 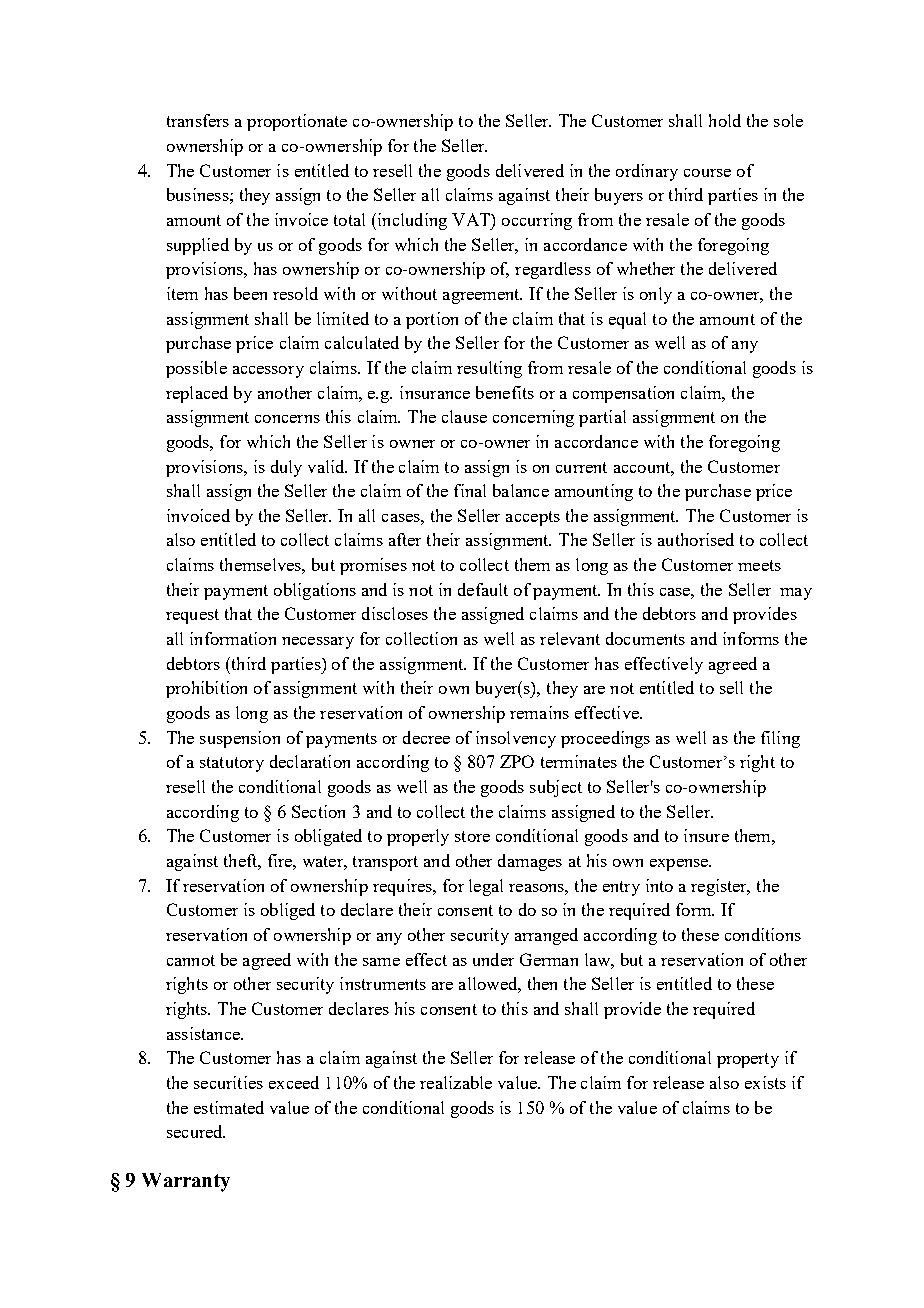 I want to click on default, so click(x=483, y=589).
